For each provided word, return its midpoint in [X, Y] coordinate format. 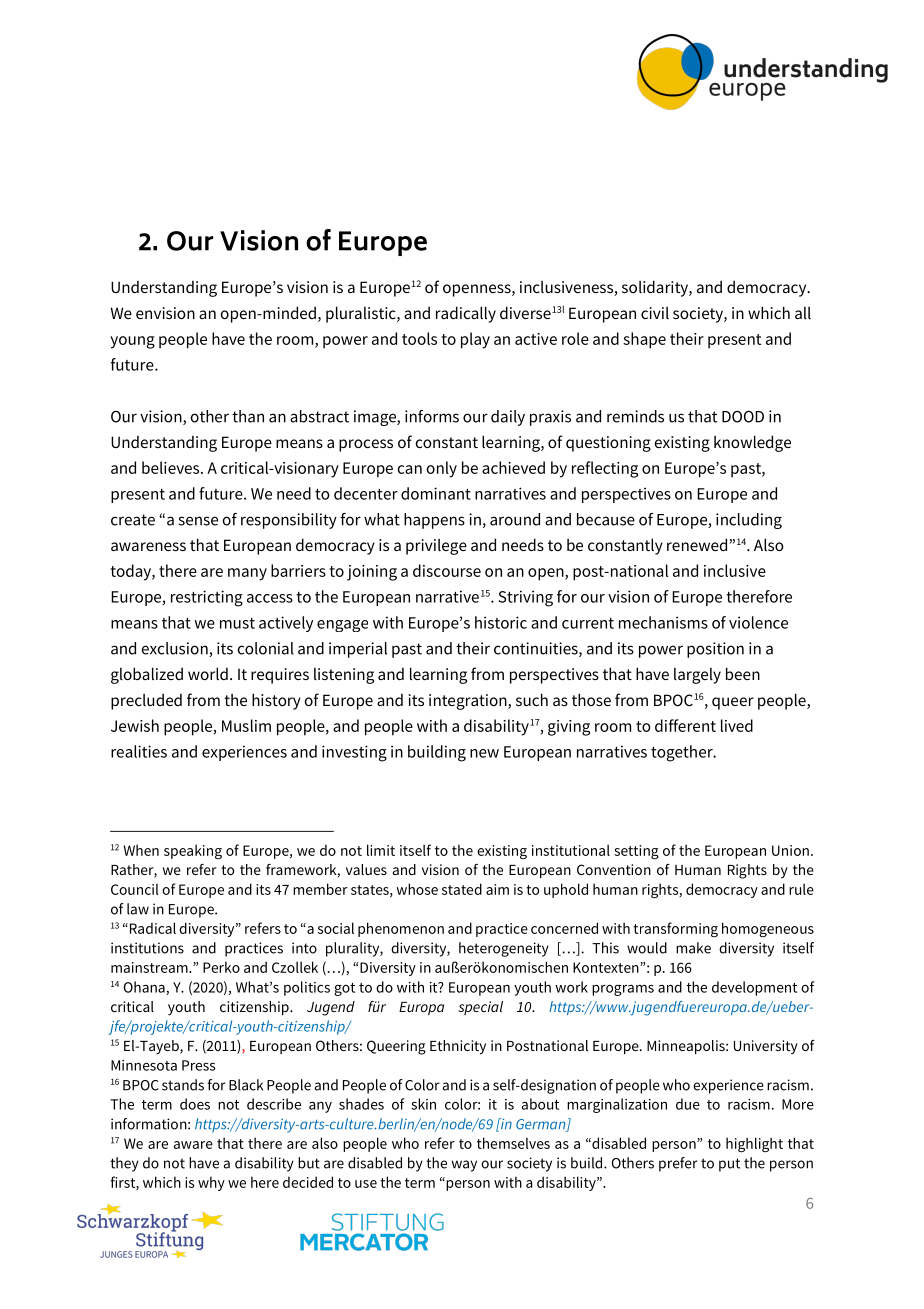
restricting [207, 598]
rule [801, 889]
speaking [193, 851]
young [132, 342]
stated [462, 889]
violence [758, 622]
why [211, 1183]
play [475, 340]
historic [501, 622]
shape [644, 340]
